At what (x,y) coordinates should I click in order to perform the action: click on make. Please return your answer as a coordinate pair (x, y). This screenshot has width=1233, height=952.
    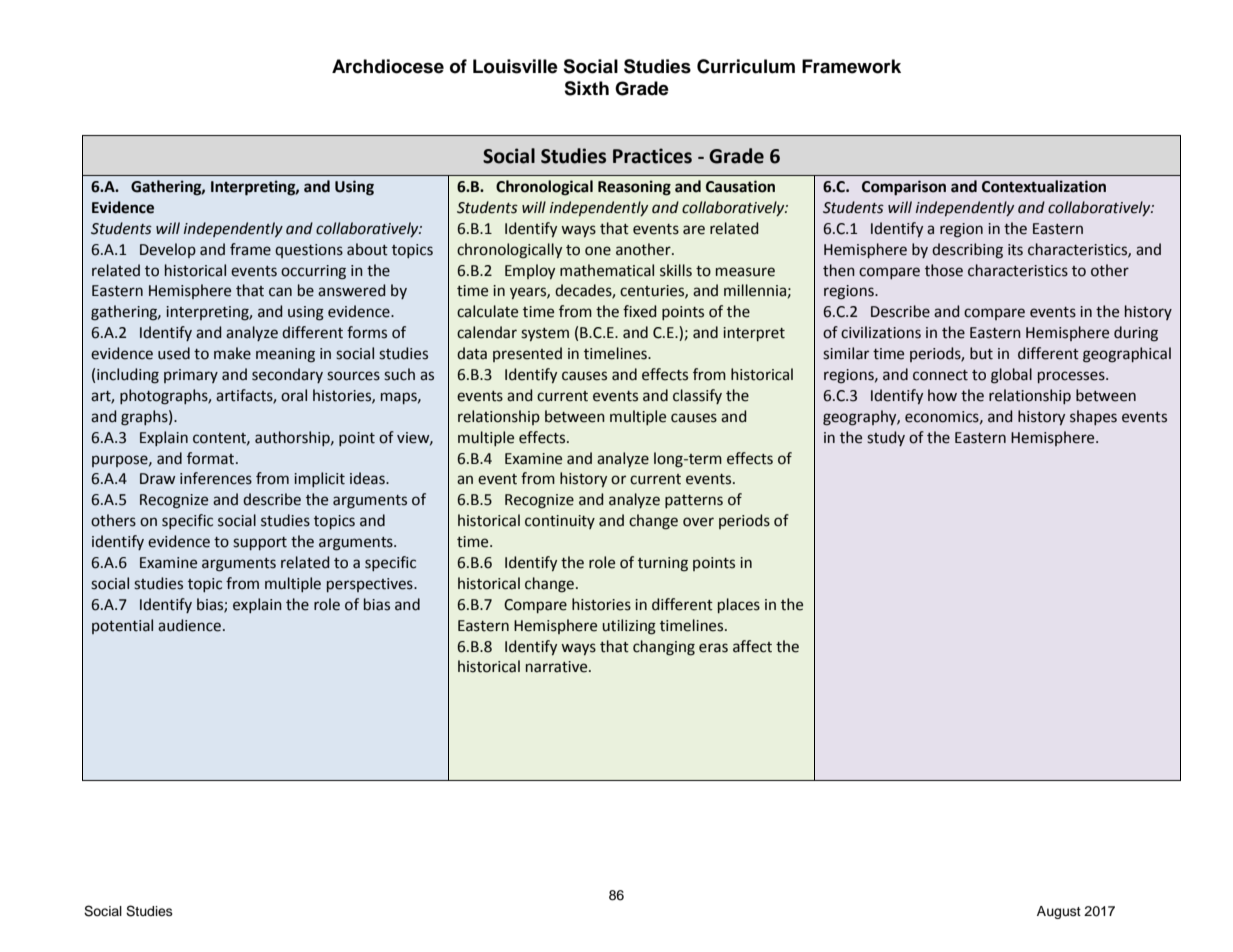
    Looking at the image, I should click on (232, 353).
